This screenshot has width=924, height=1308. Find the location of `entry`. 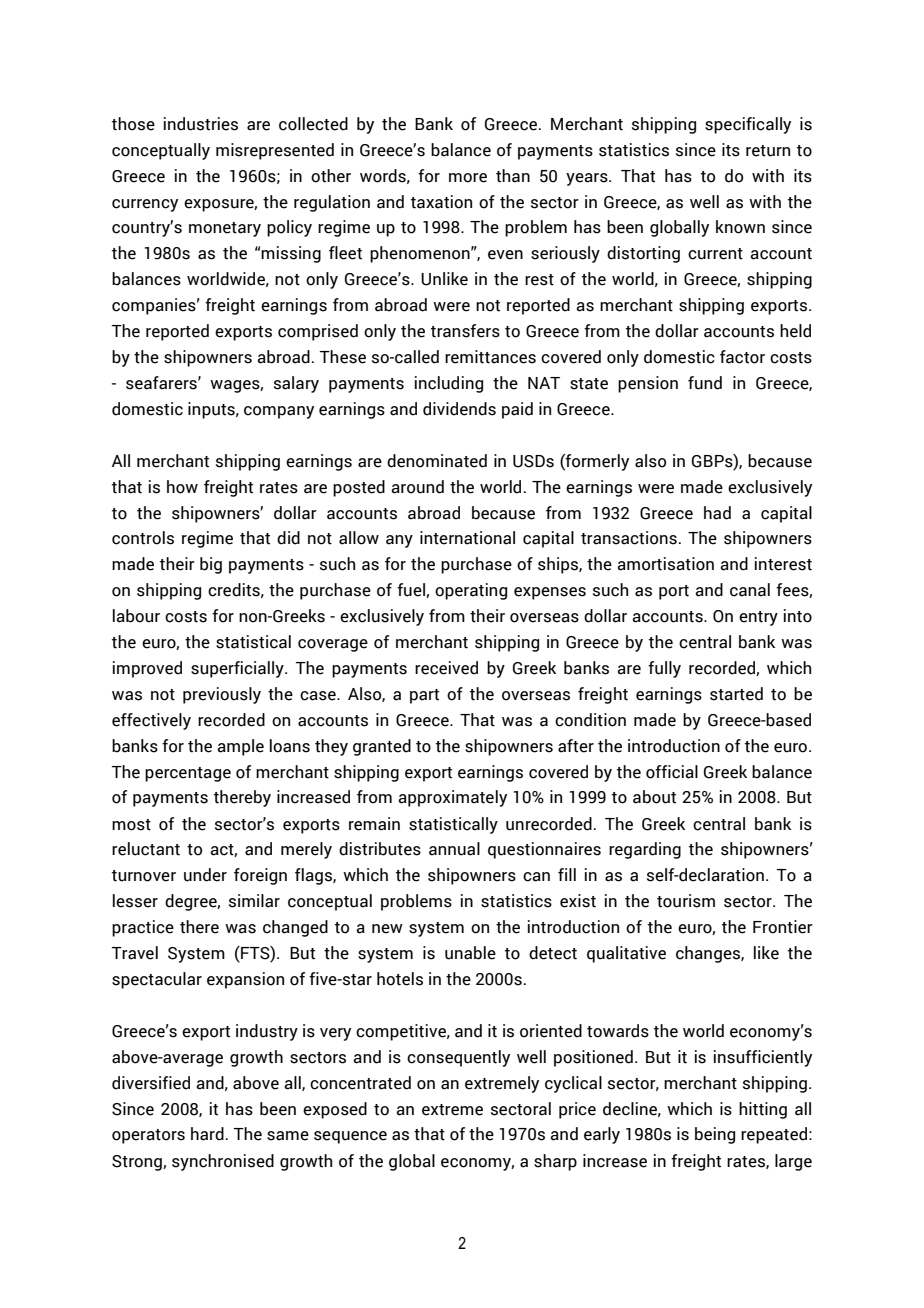

entry is located at coordinates (758, 618).
